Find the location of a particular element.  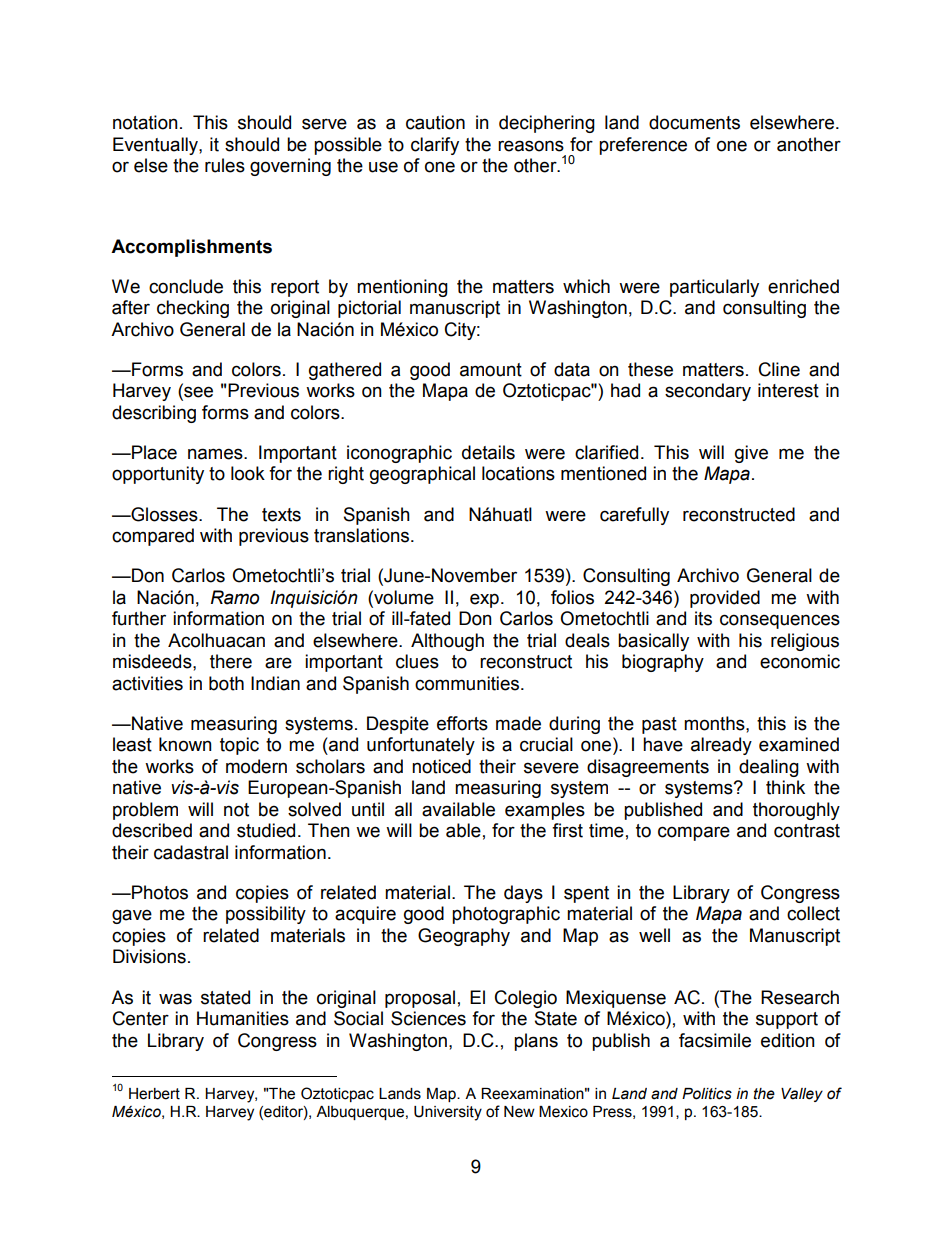

Herbert is located at coordinates (154, 1094).
